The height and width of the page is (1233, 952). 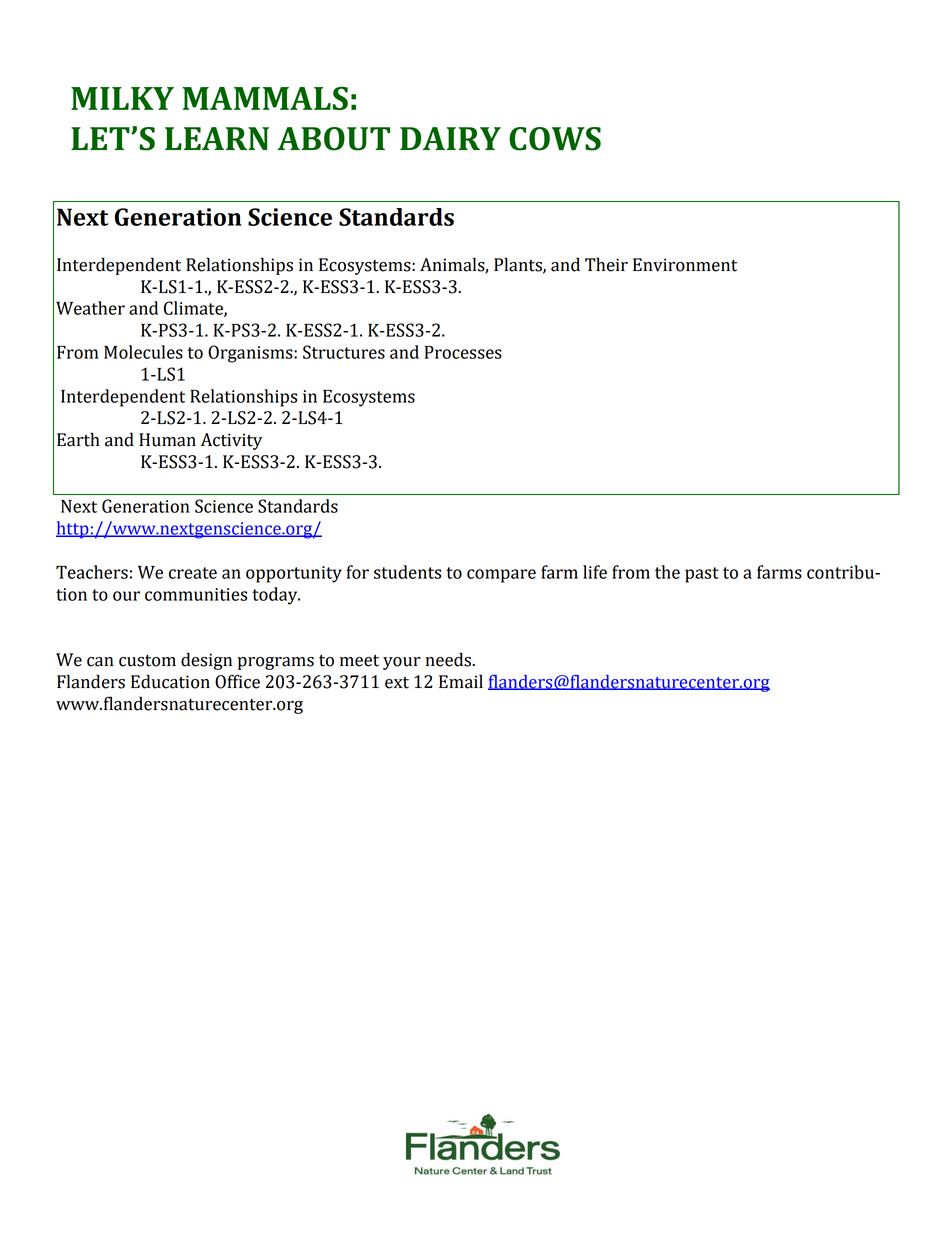 I want to click on DAIRY, so click(x=450, y=138).
